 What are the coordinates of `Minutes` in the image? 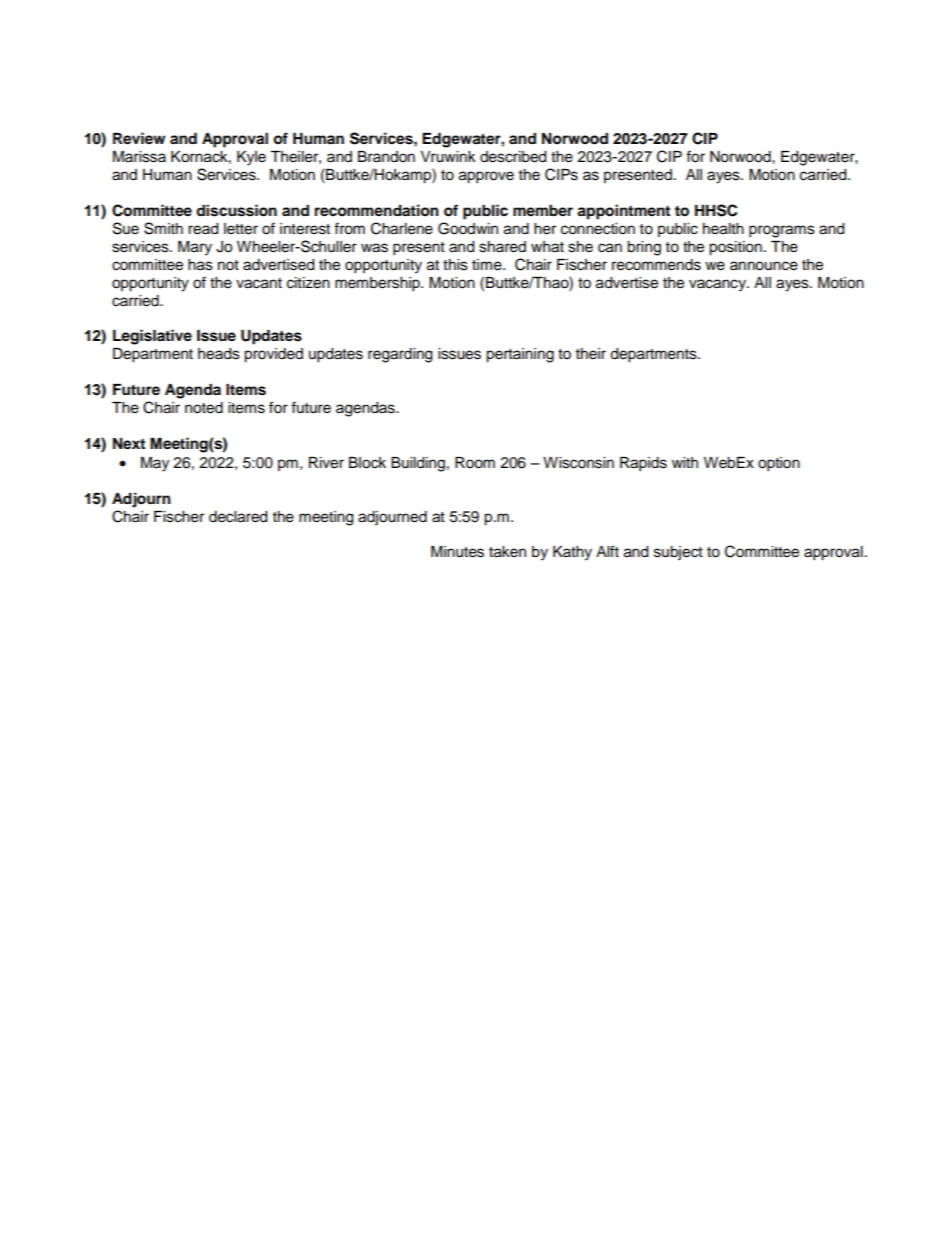 It's located at (457, 552).
